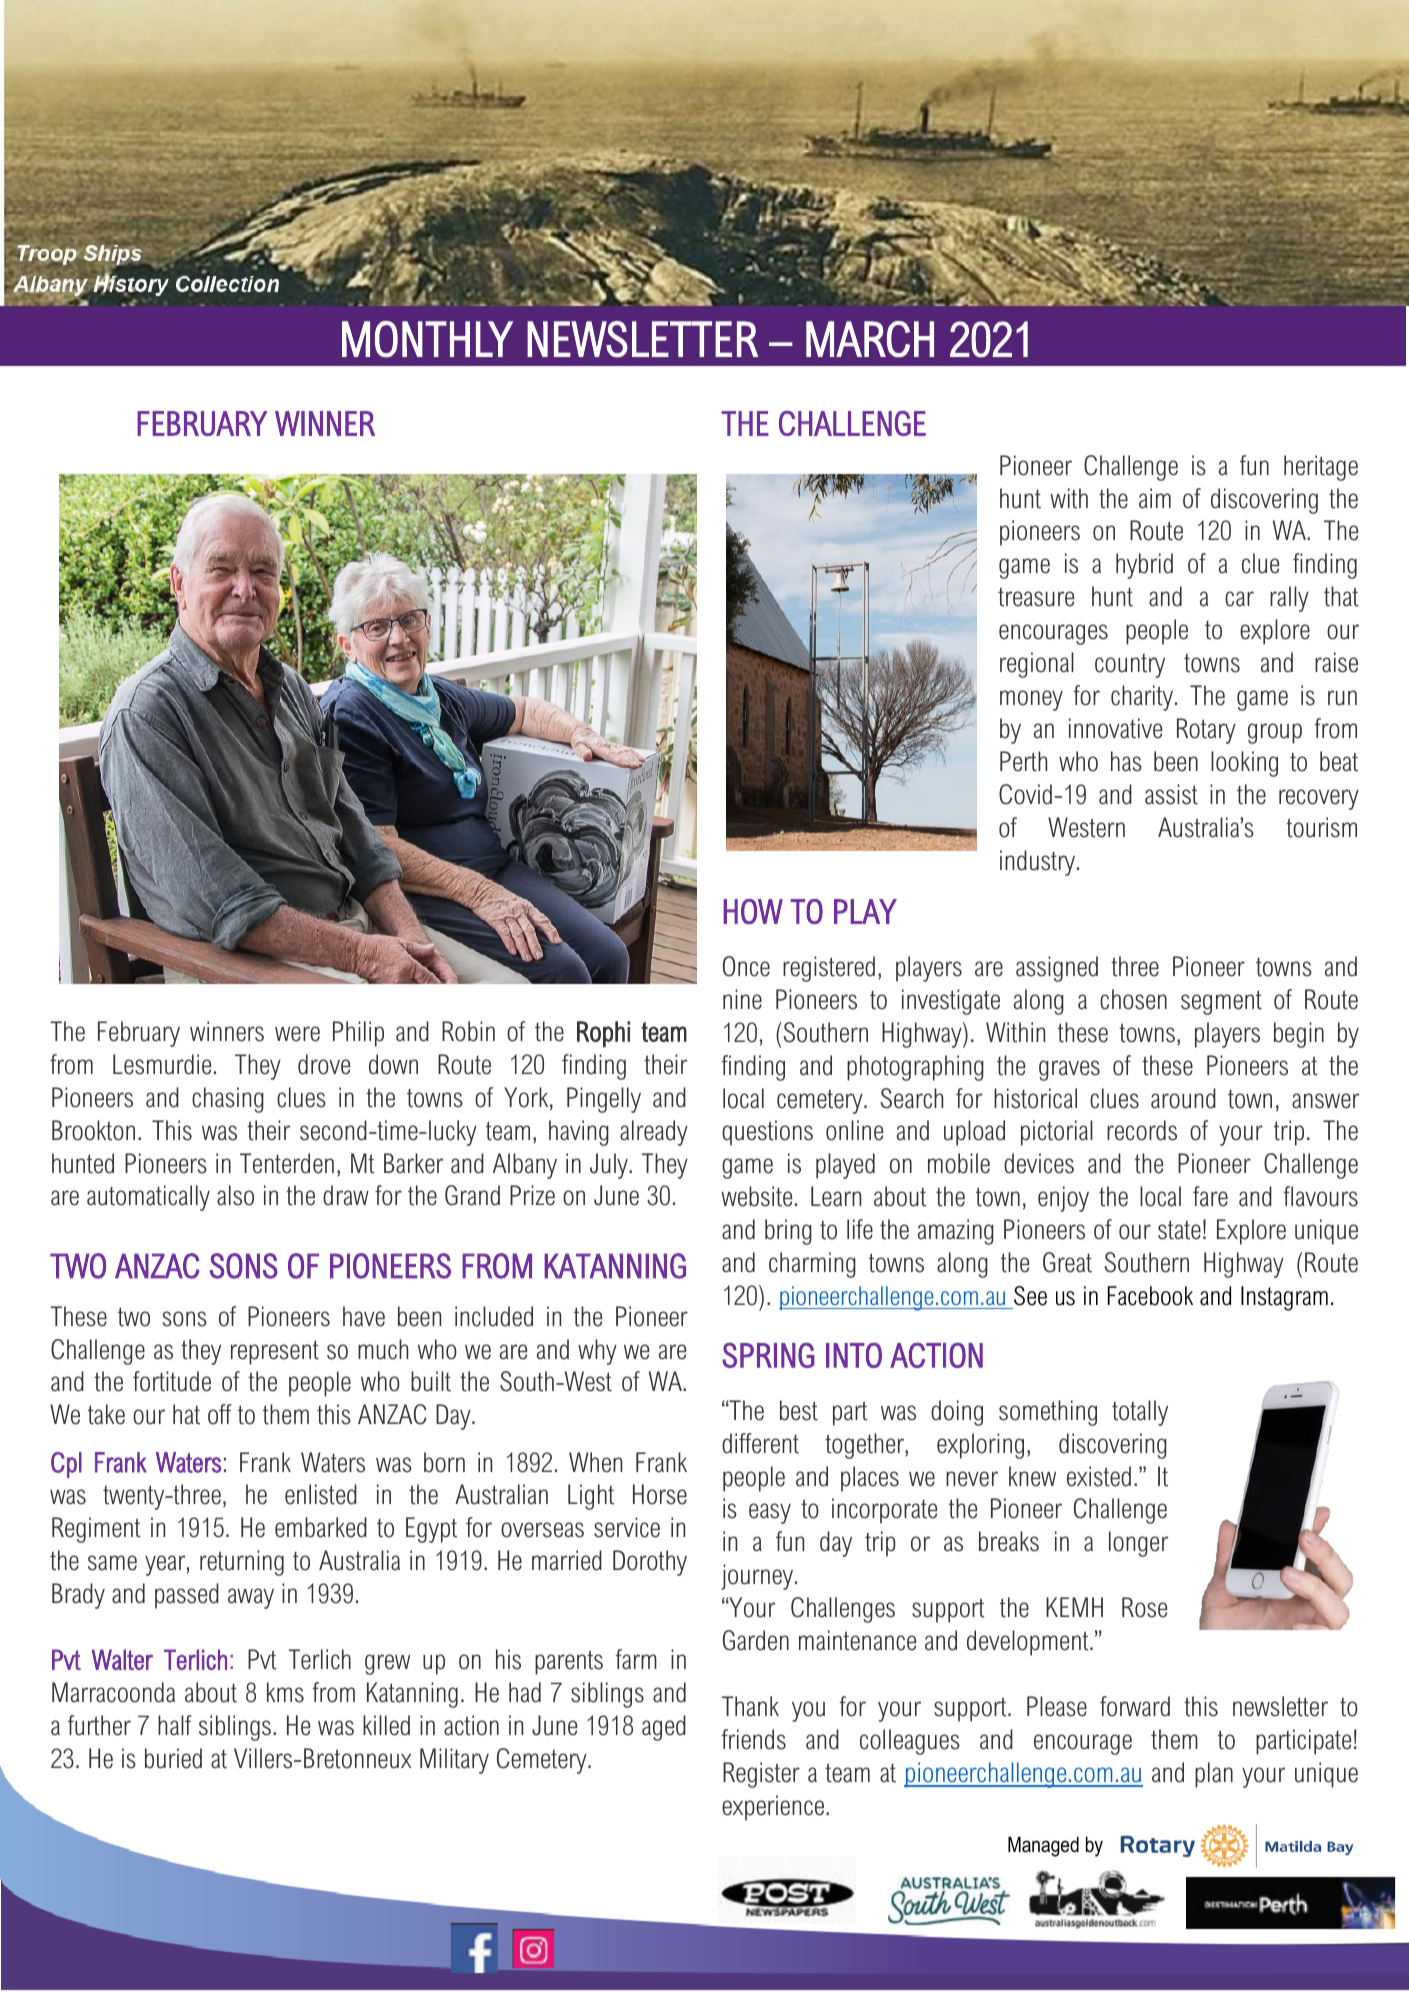  I want to click on MARCH, so click(870, 339).
